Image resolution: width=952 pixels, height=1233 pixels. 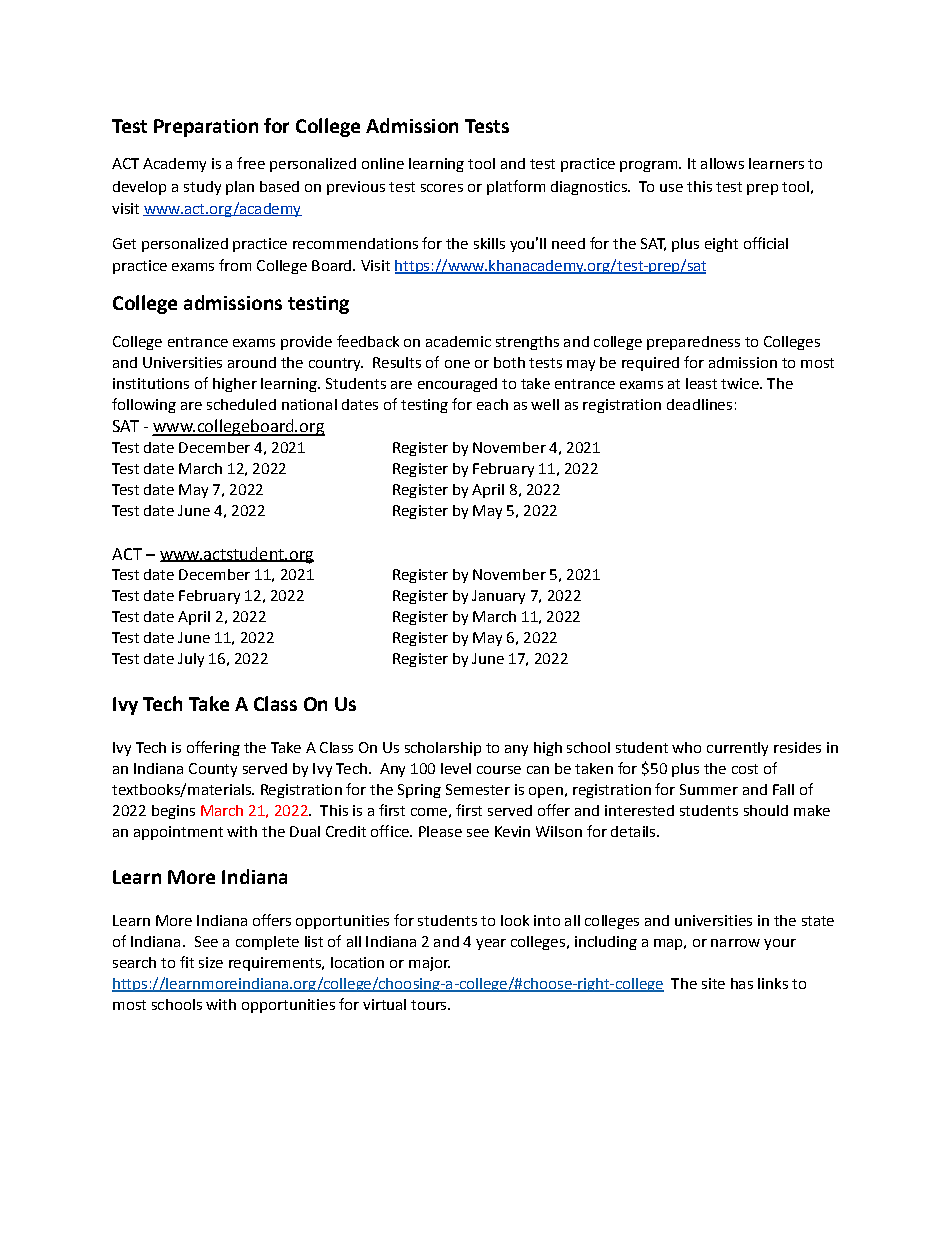 I want to click on scores, so click(x=442, y=188).
